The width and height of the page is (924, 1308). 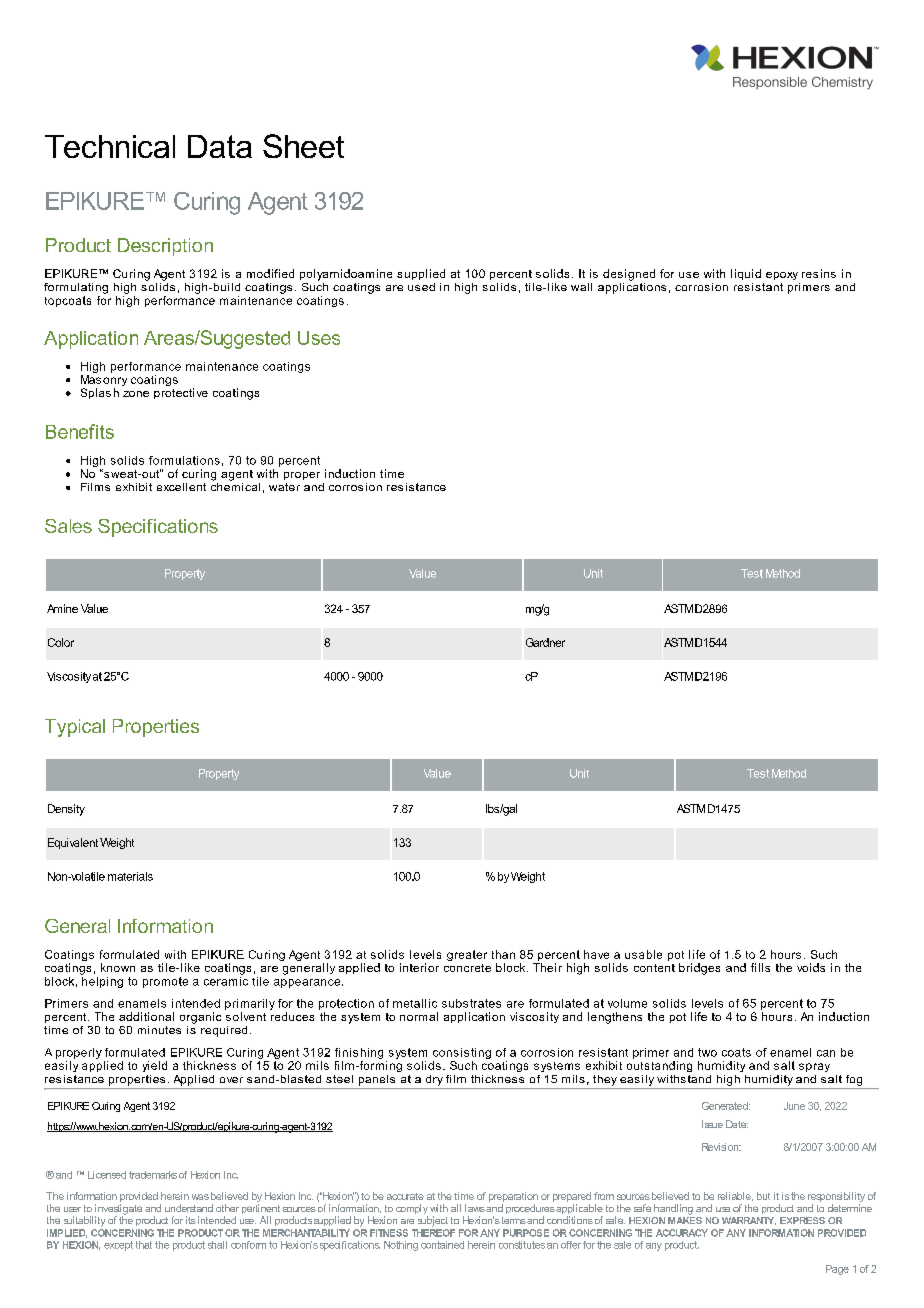 I want to click on materials, so click(x=130, y=876).
